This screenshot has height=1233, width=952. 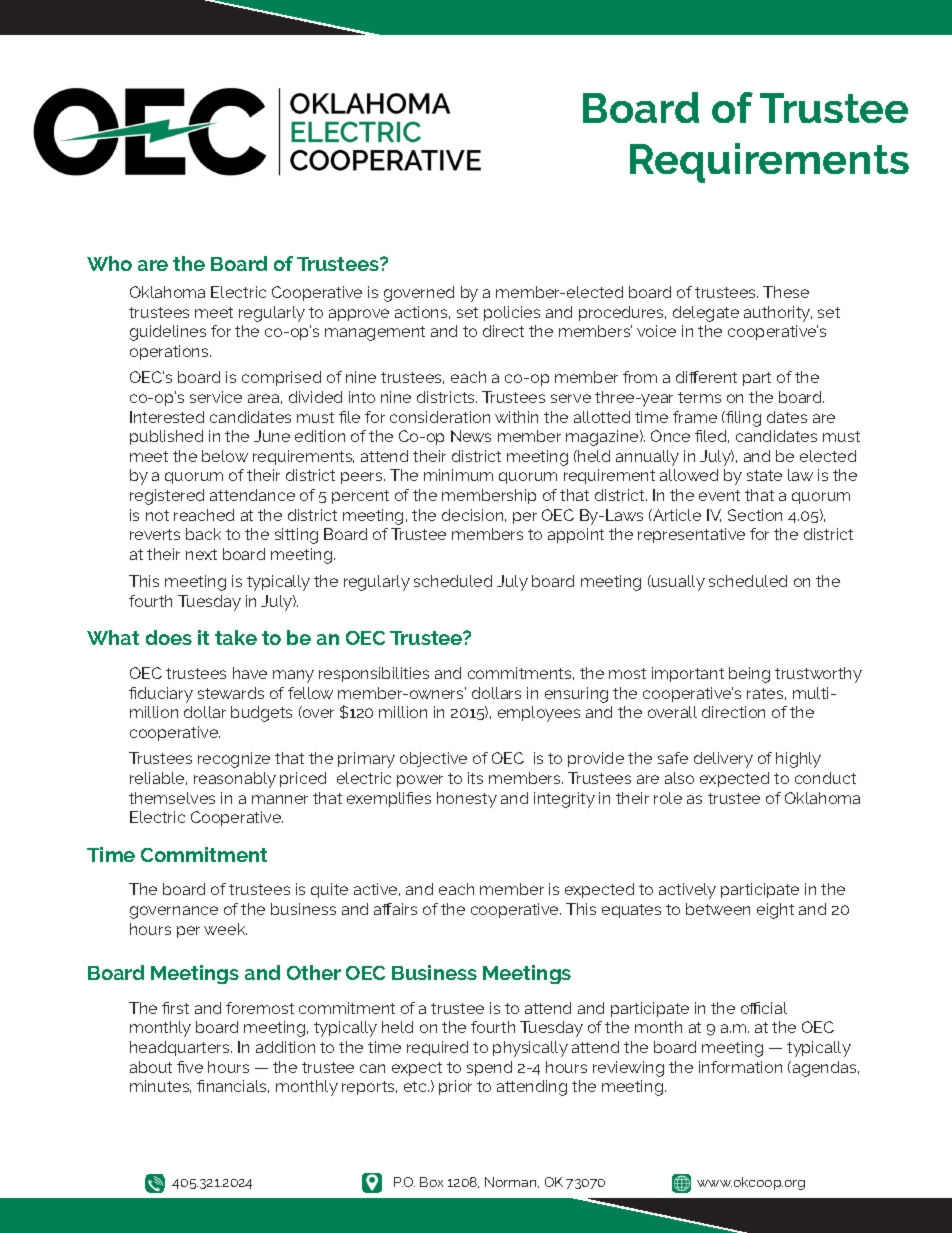 What do you see at coordinates (786, 292) in the screenshot?
I see `These` at bounding box center [786, 292].
